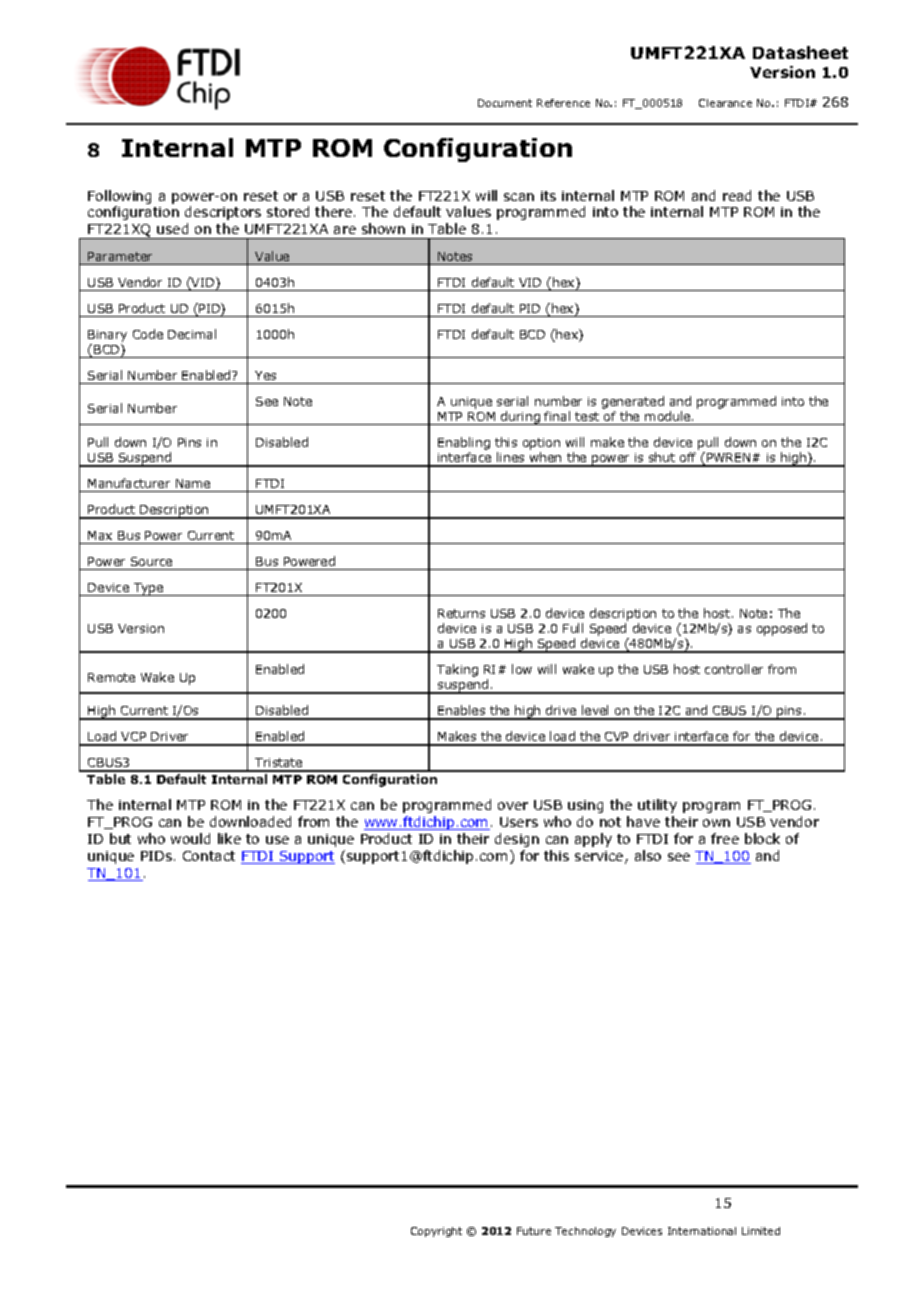  What do you see at coordinates (505, 103) in the page?
I see `Document` at bounding box center [505, 103].
